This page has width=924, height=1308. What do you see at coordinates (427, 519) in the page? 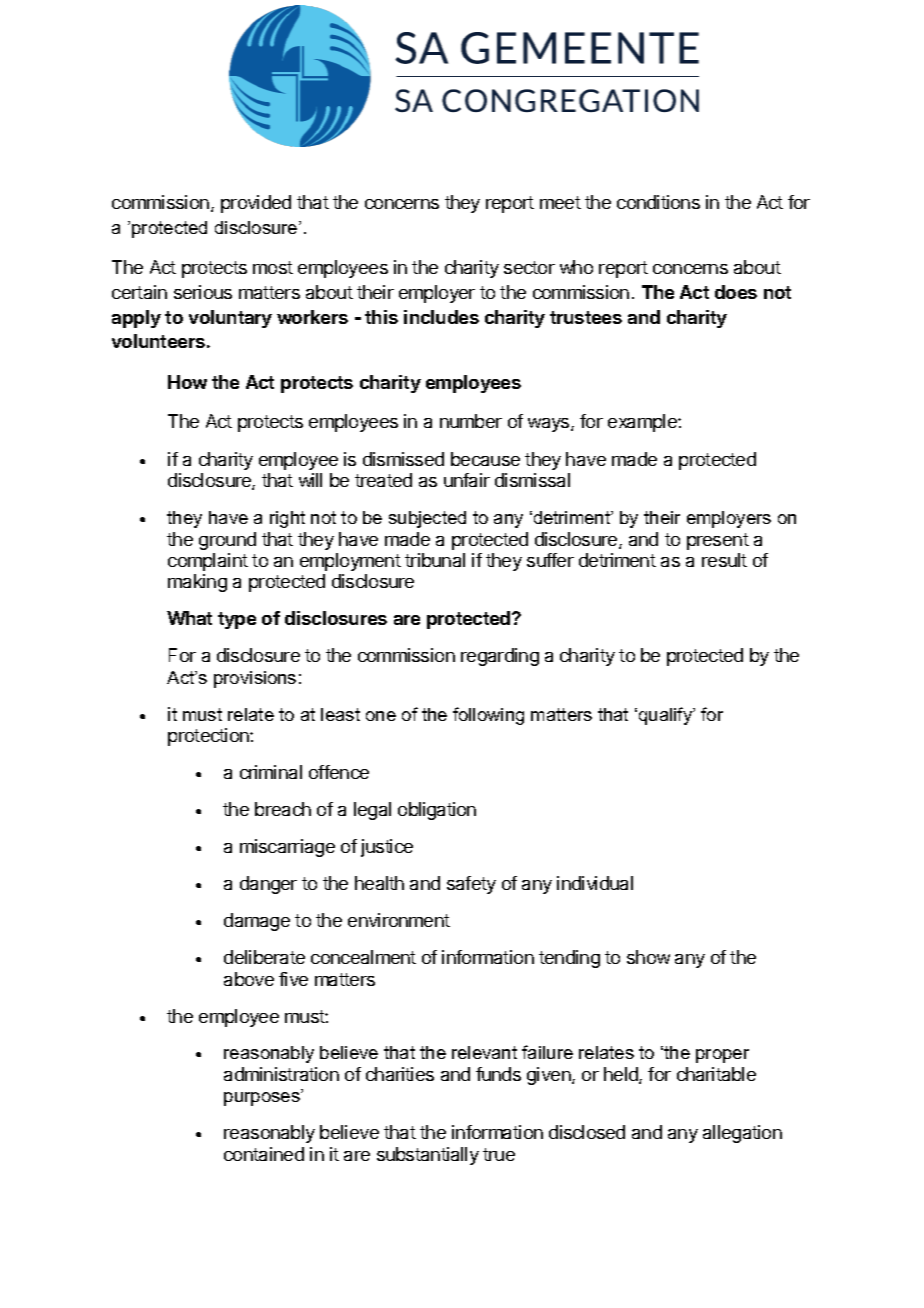
I see `subjected` at bounding box center [427, 519].
